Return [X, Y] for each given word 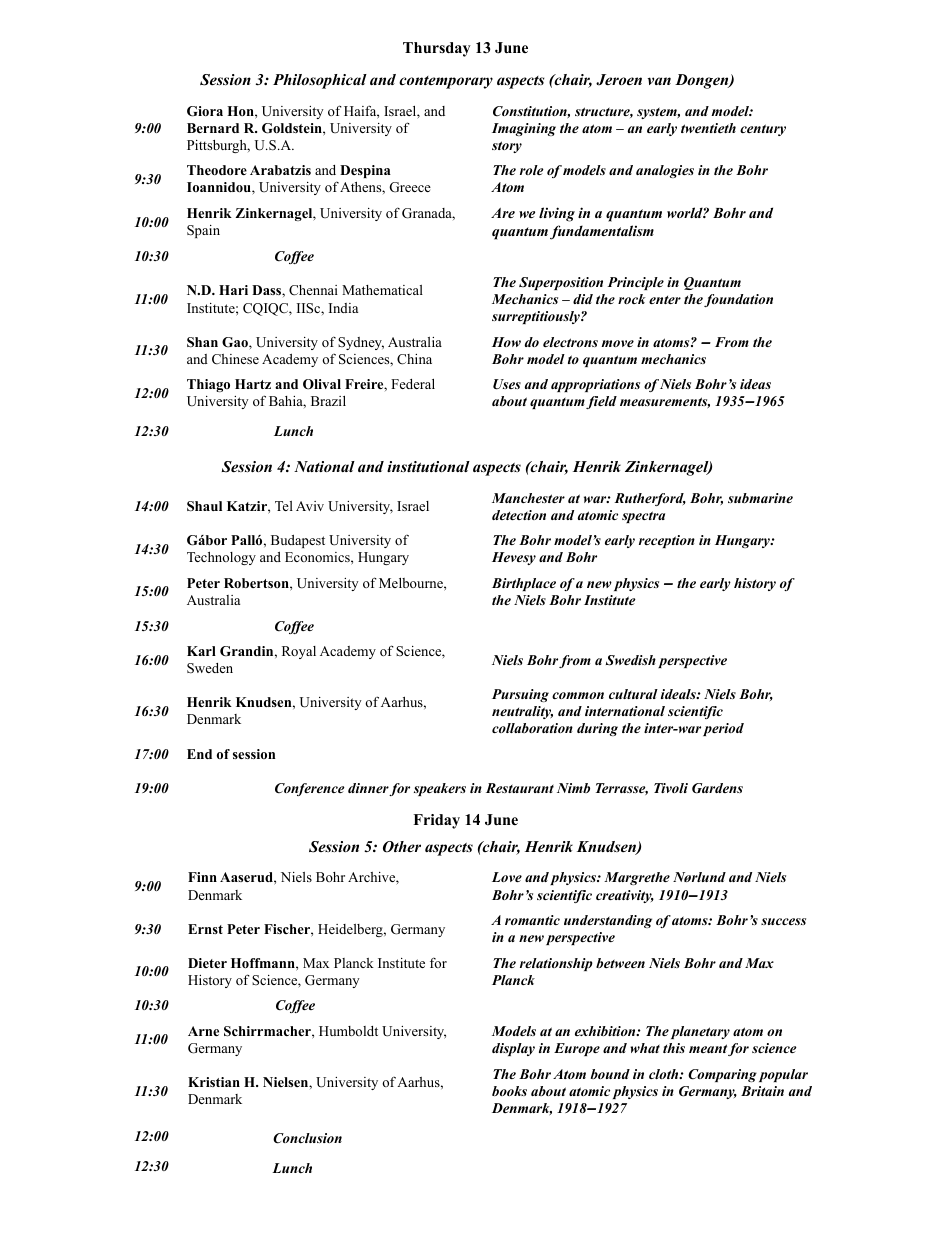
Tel [284, 506]
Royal [299, 652]
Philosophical [320, 81]
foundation [738, 300]
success [783, 921]
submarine [760, 498]
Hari [233, 290]
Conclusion [307, 1138]
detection [519, 515]
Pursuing [520, 695]
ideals [679, 694]
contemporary [446, 82]
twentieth [708, 128]
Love [507, 877]
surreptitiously [537, 317]
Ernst [205, 929]
